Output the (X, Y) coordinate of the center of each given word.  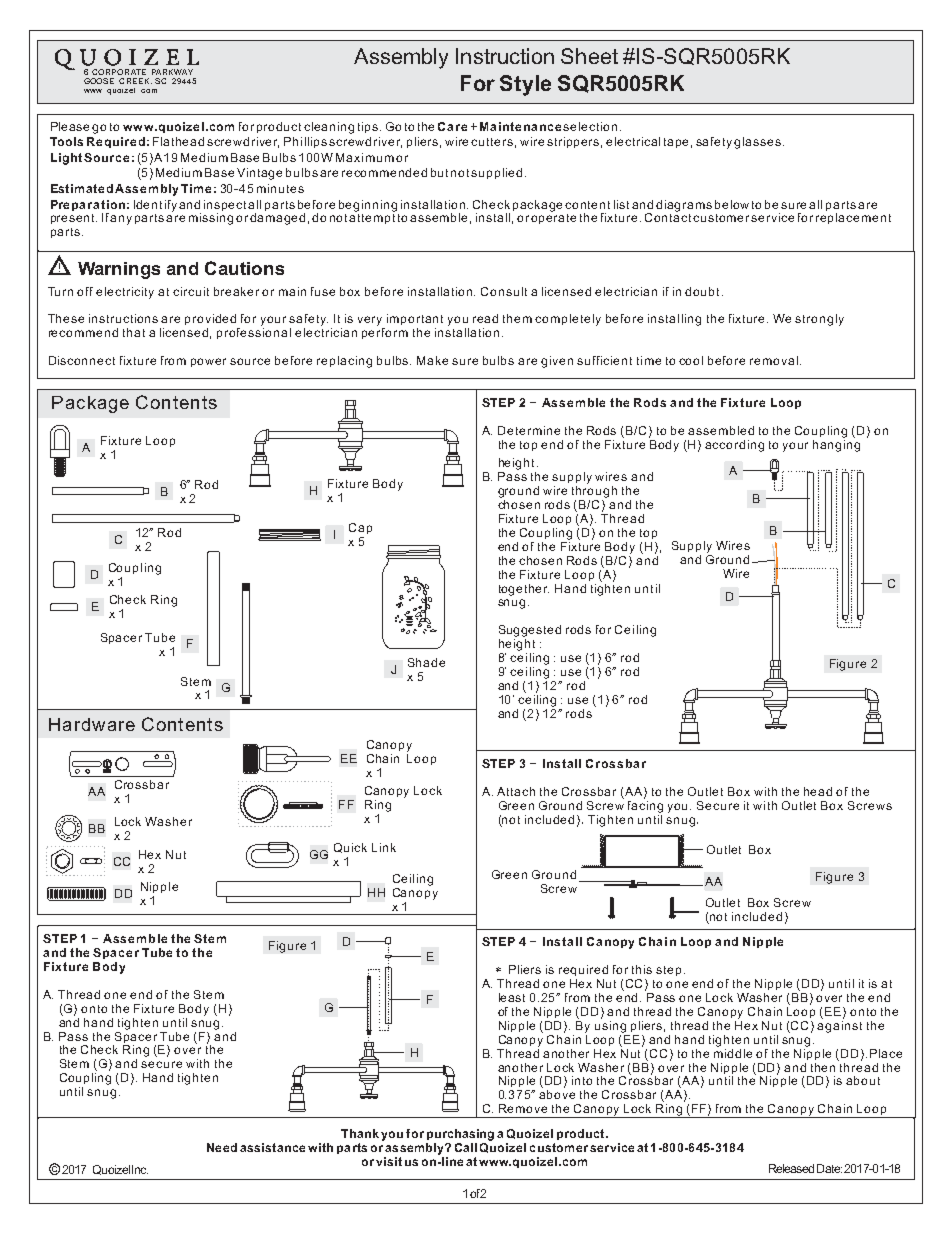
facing (645, 805)
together (524, 590)
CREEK (135, 81)
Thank (361, 1133)
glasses (759, 143)
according (734, 446)
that (134, 332)
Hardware (92, 724)
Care (452, 126)
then (823, 1067)
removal (774, 360)
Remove (523, 1108)
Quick (350, 848)
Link (384, 847)
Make (432, 360)
